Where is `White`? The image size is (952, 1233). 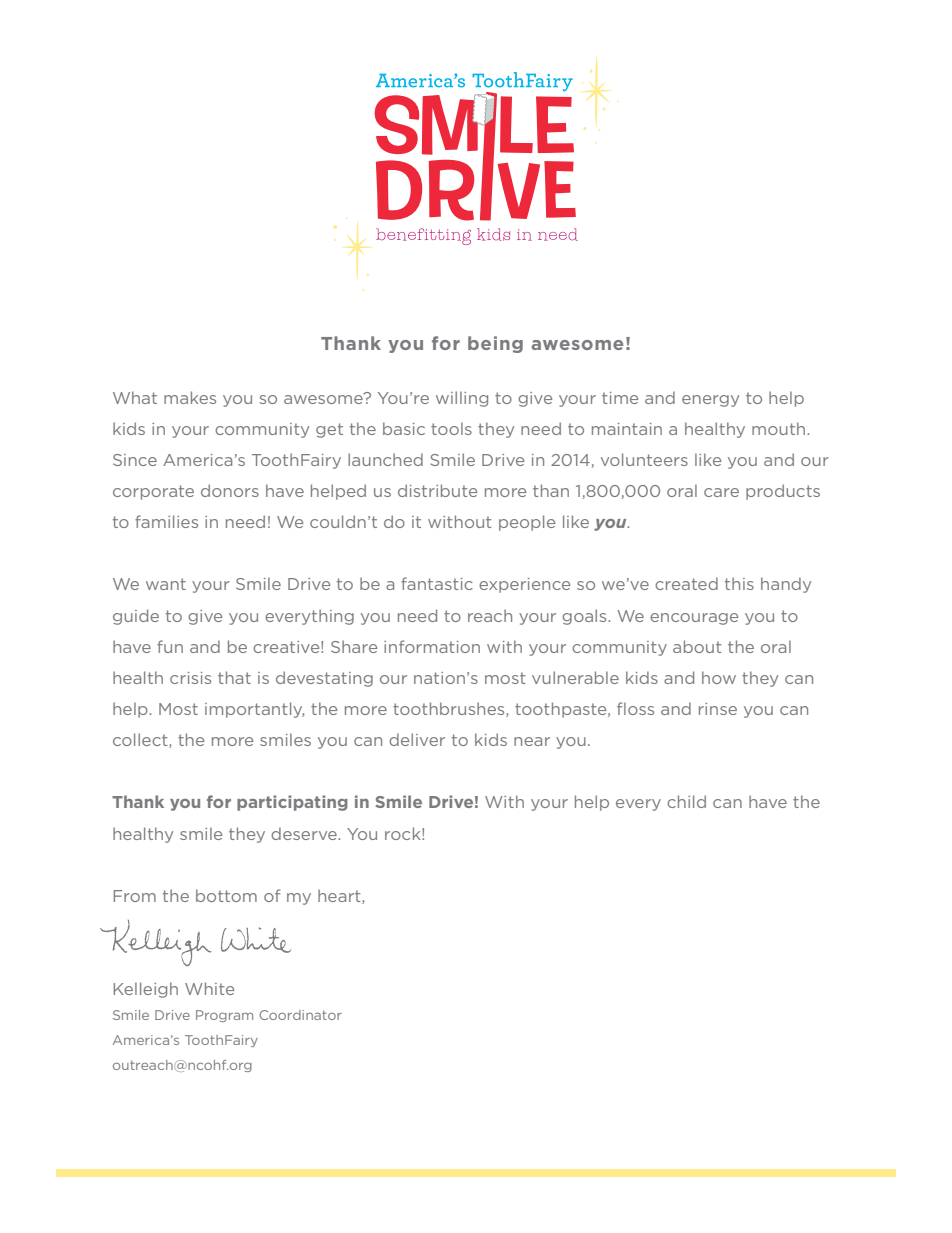
White is located at coordinates (209, 988).
